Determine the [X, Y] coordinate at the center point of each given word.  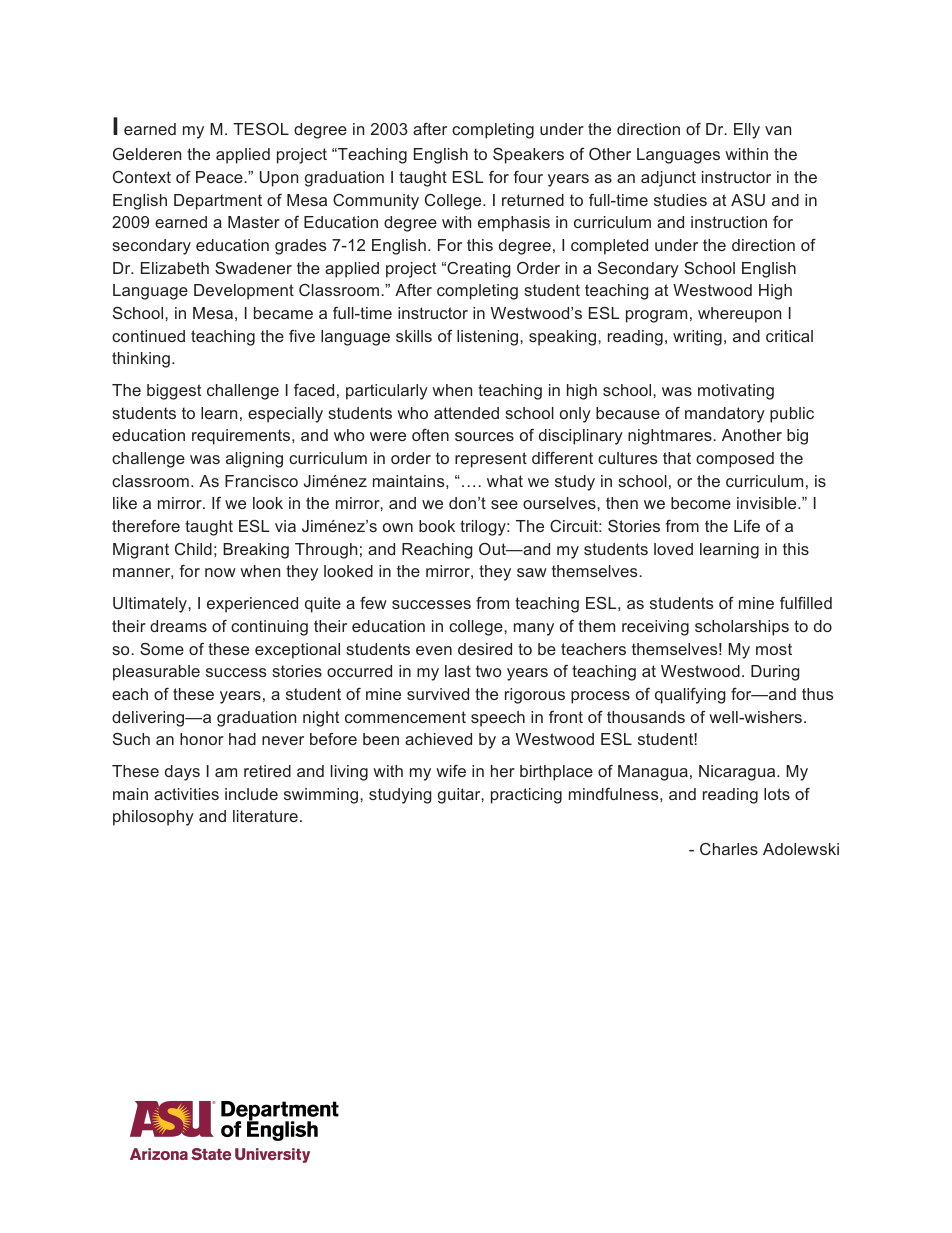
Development [244, 292]
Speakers [528, 156]
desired [485, 649]
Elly [747, 131]
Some [162, 649]
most [774, 649]
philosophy [153, 818]
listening [489, 338]
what [505, 481]
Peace [220, 177]
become [701, 503]
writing [697, 338]
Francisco [261, 481]
